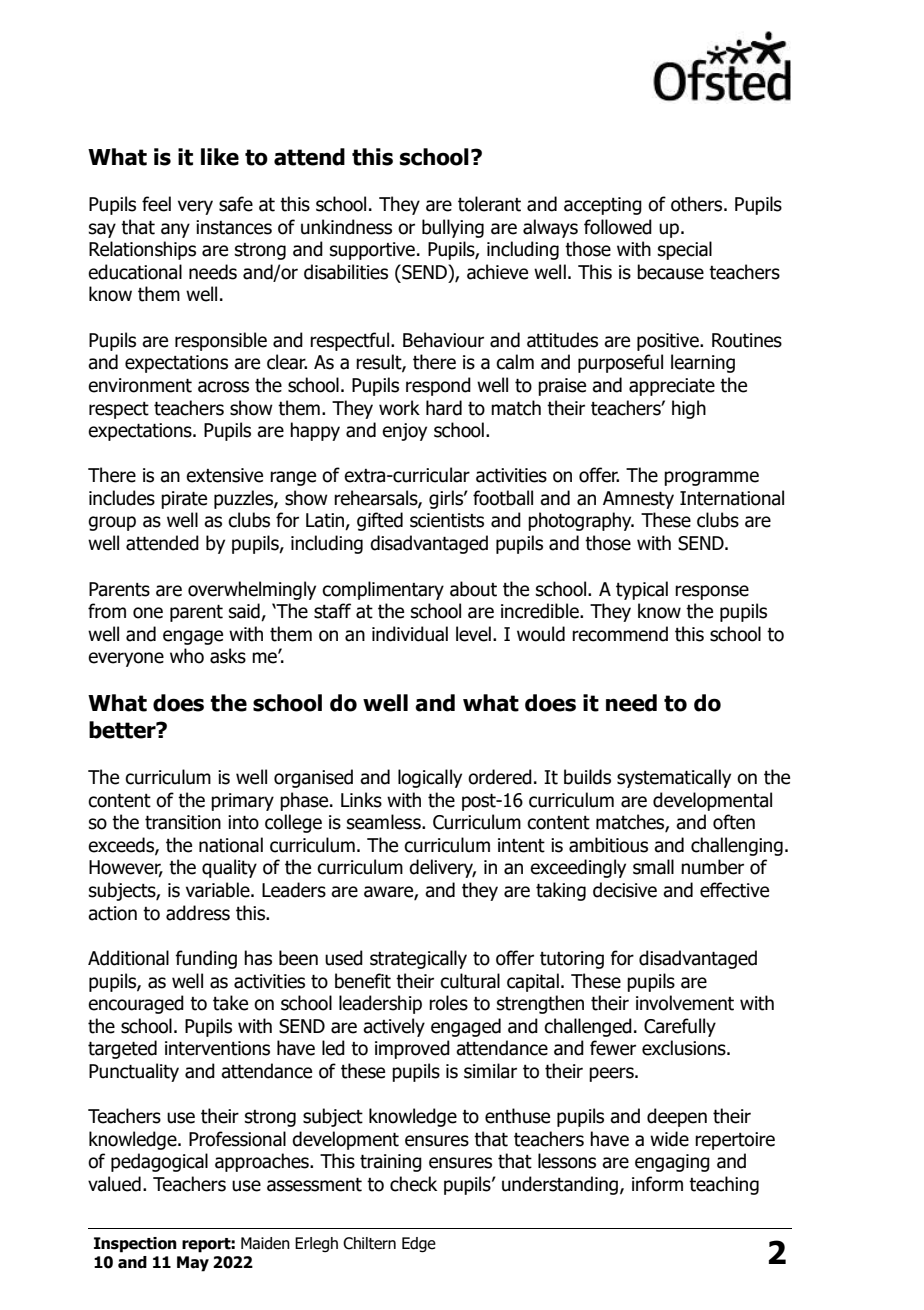 This screenshot has width=924, height=1310. What do you see at coordinates (453, 228) in the screenshot?
I see `bullying` at bounding box center [453, 228].
